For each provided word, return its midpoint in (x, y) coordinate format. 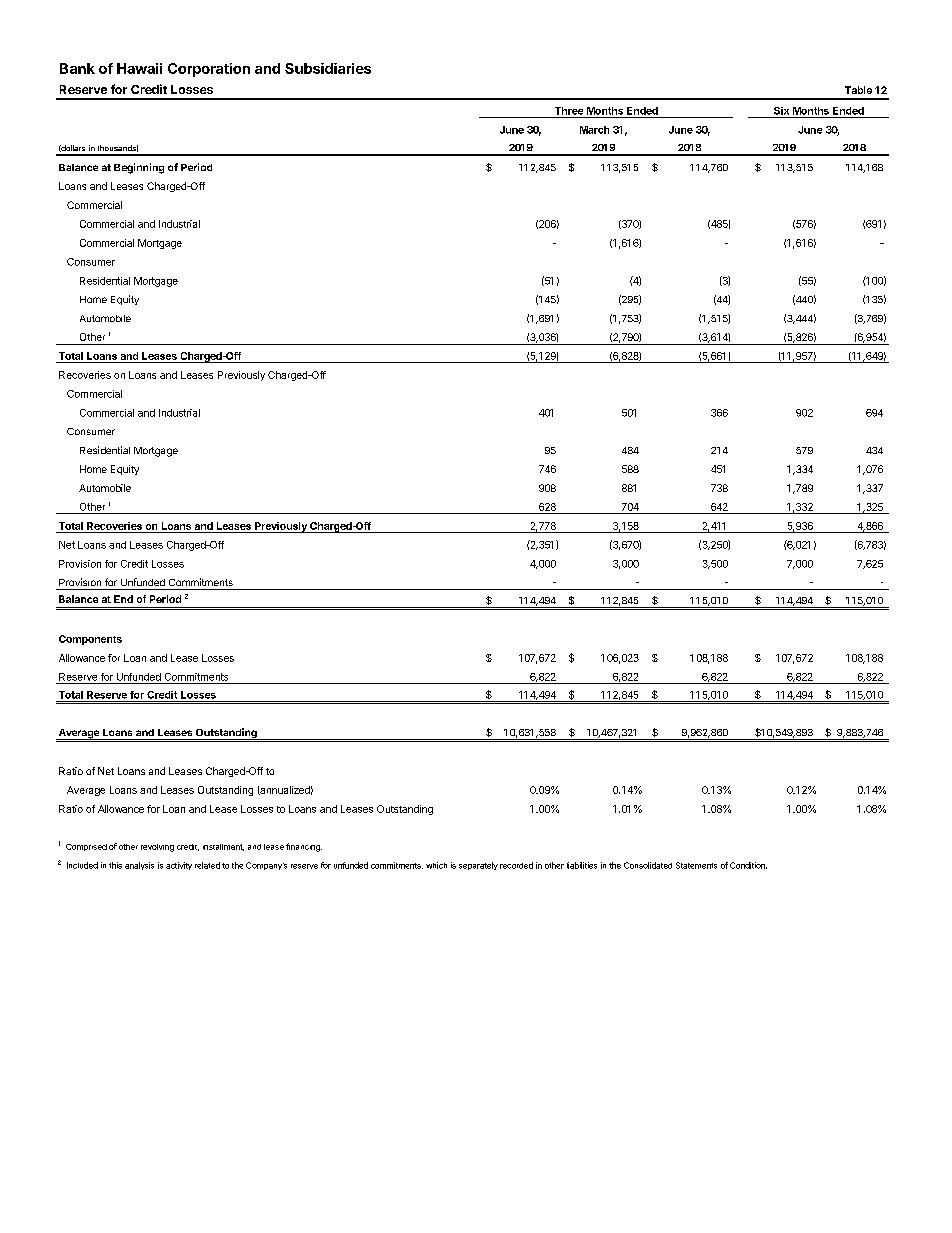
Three (569, 111)
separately (478, 866)
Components (90, 640)
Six (781, 111)
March (594, 130)
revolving (157, 848)
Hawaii (139, 68)
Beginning (139, 168)
